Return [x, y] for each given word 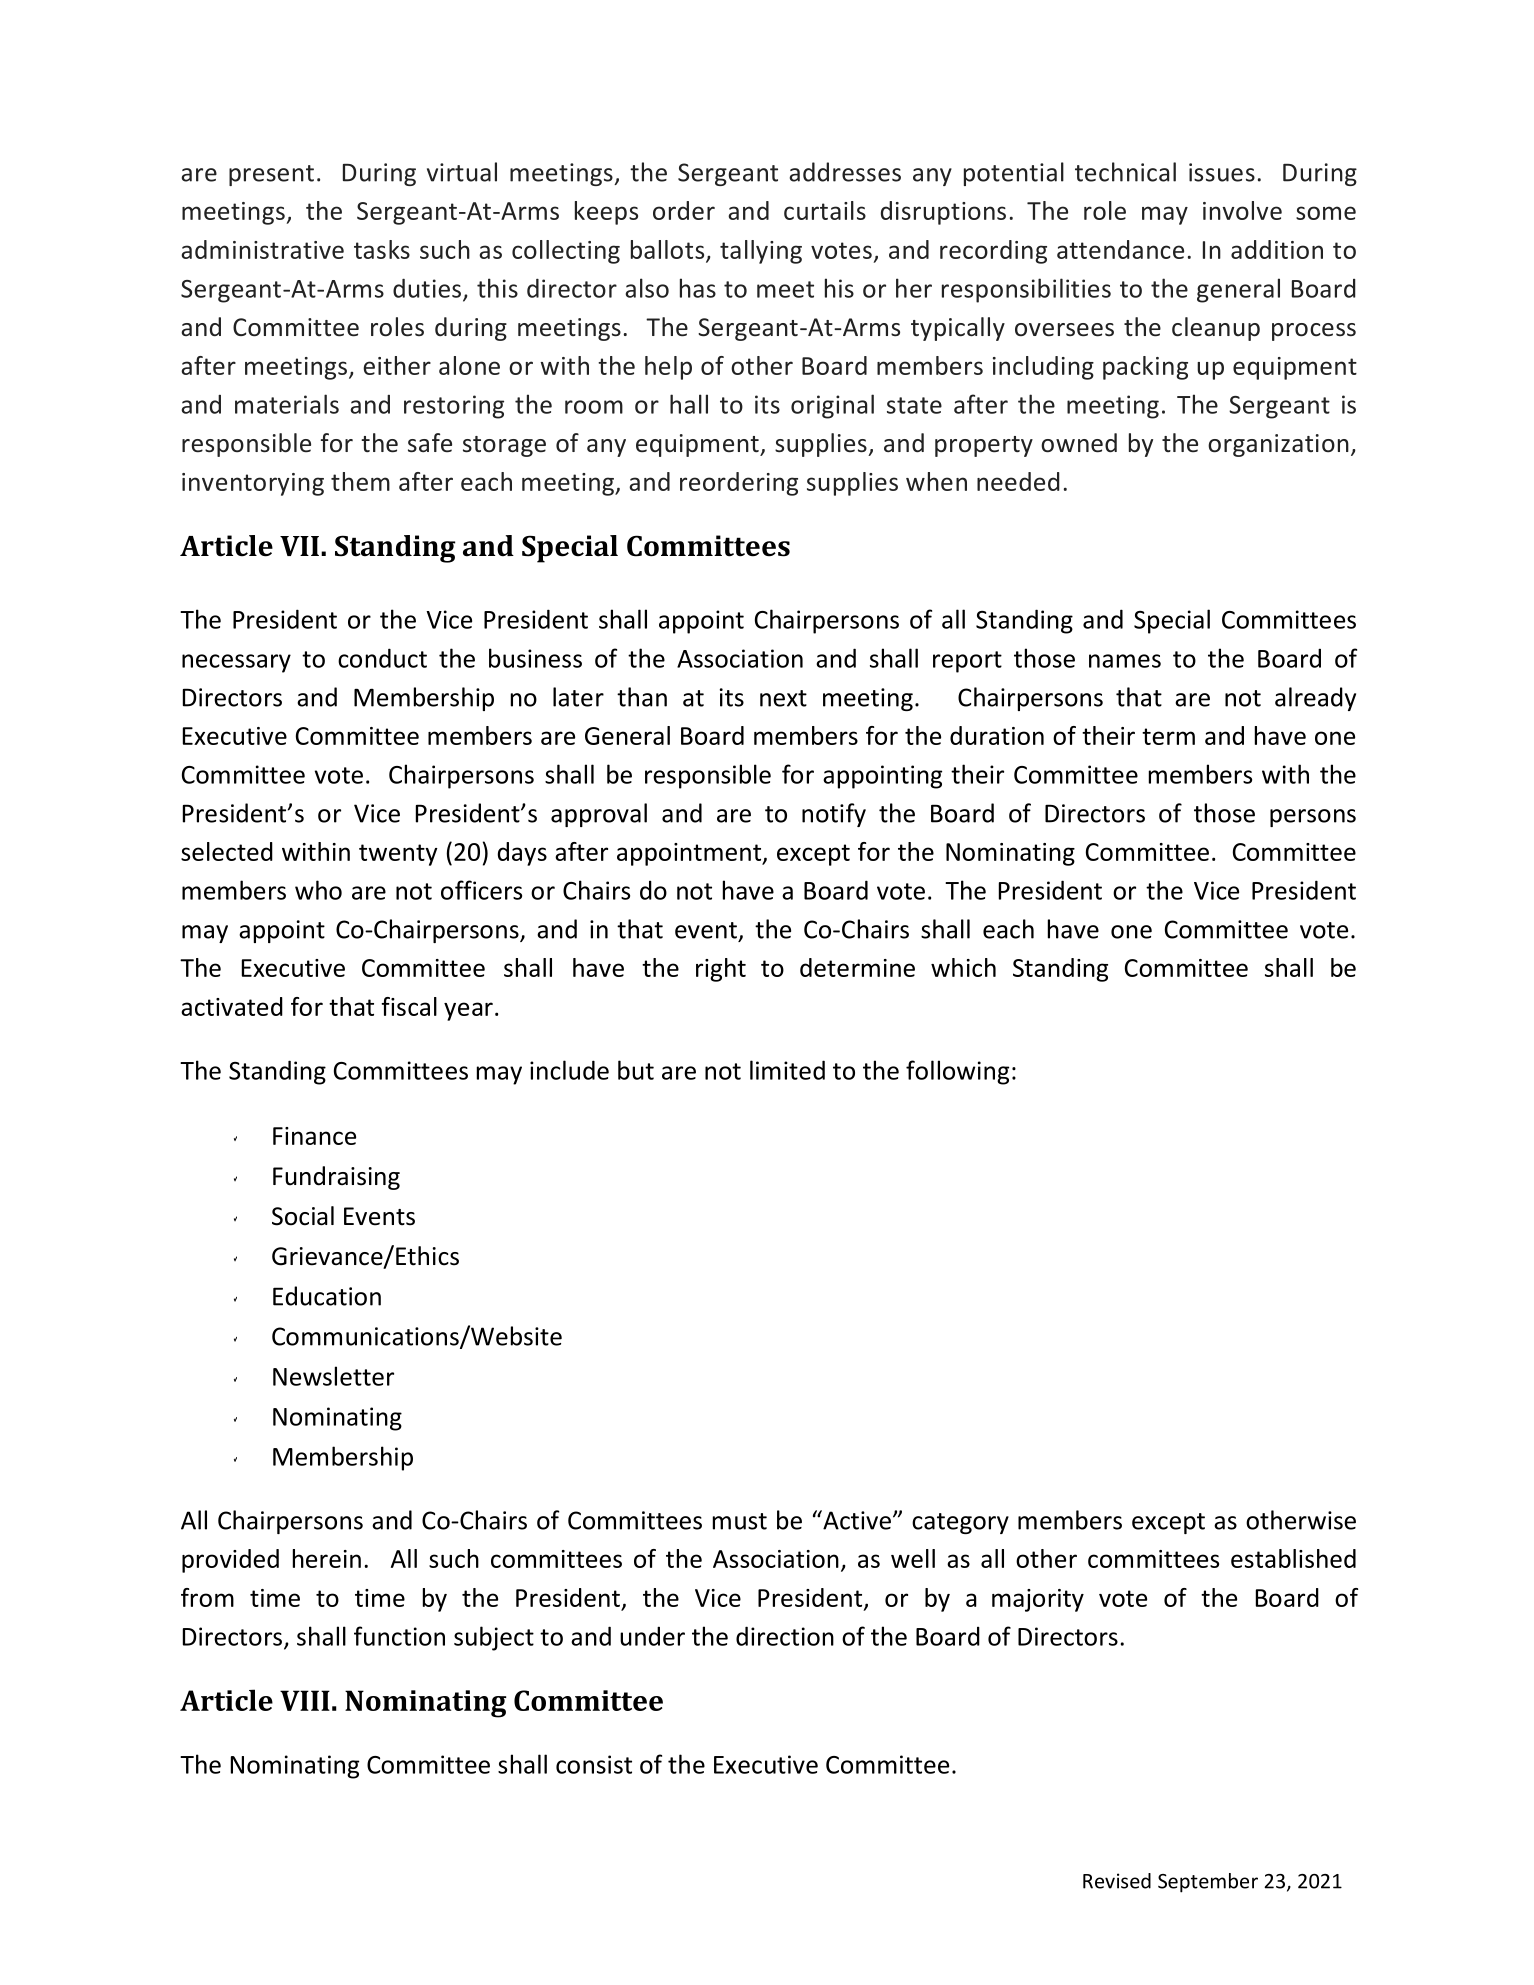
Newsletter [333, 1376]
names [1125, 661]
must [740, 1521]
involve [1242, 210]
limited [787, 1070]
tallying [761, 252]
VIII [305, 1700]
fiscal [409, 1006]
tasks [382, 249]
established [1293, 1558]
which [963, 967]
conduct [382, 658]
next [783, 698]
